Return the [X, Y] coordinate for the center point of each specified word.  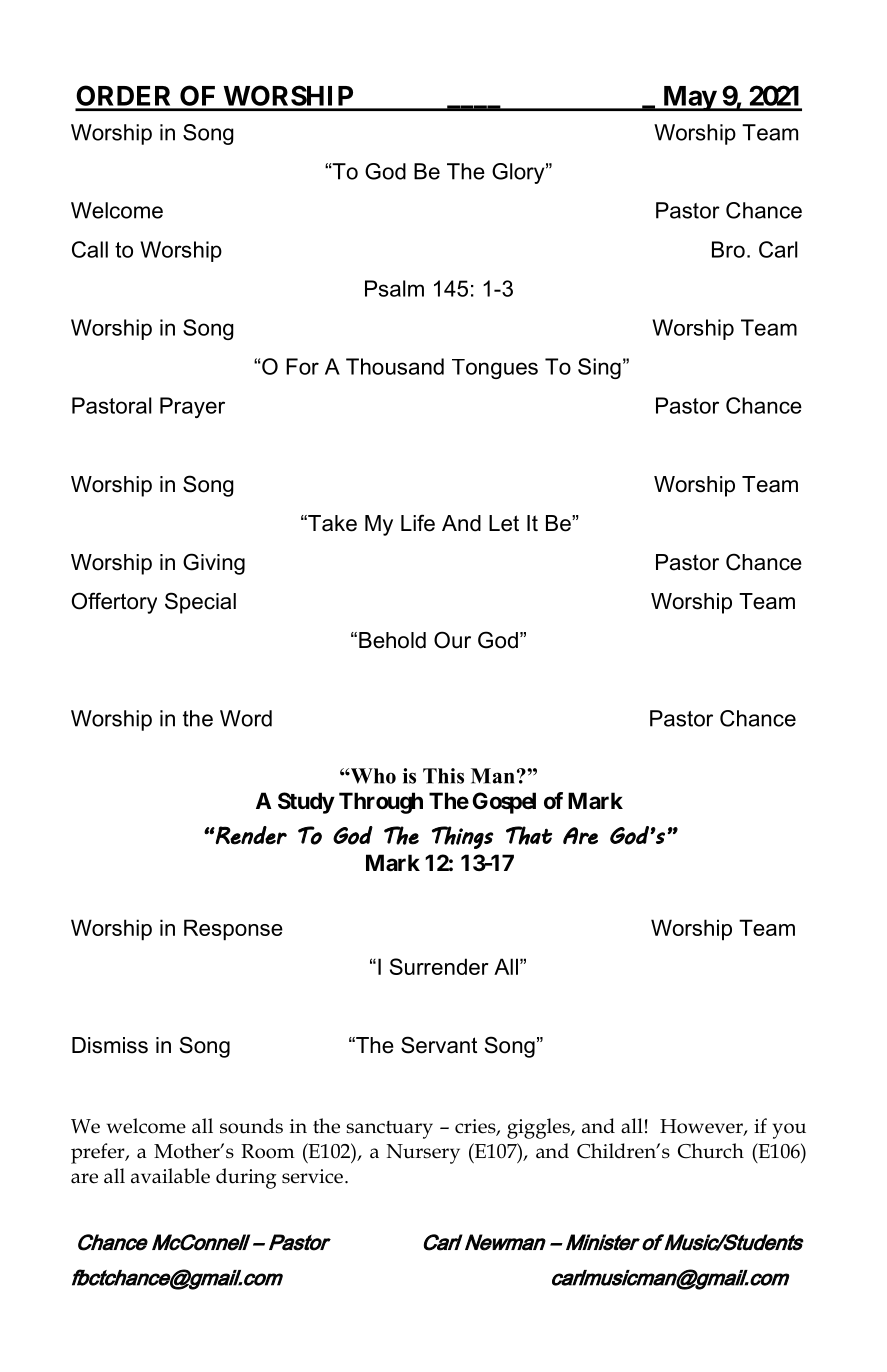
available [170, 1176]
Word [246, 718]
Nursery [423, 1154]
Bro [728, 249]
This [443, 776]
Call [90, 249]
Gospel [504, 803]
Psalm [394, 288]
